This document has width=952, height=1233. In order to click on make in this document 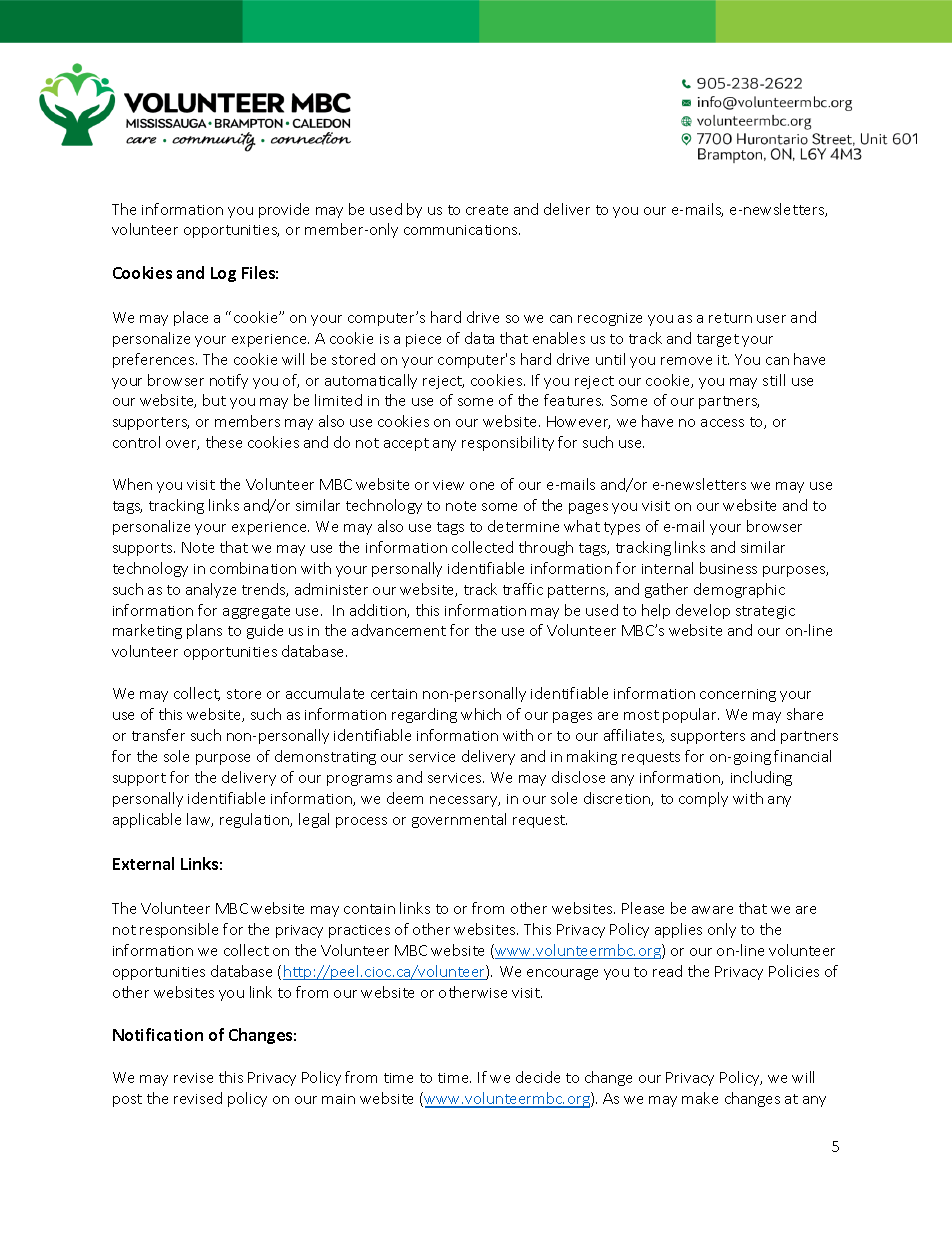, I will do `click(700, 1098)`.
